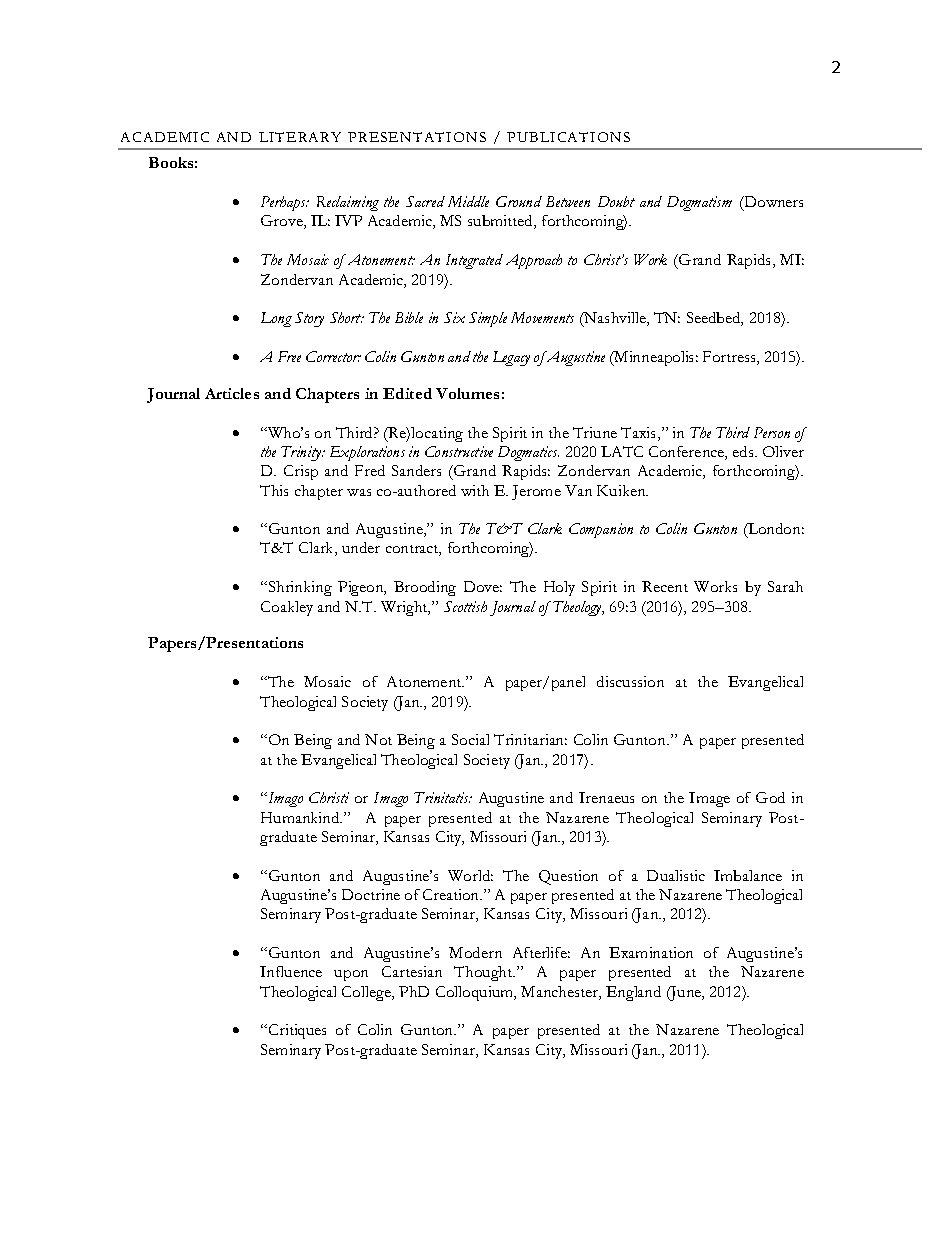 This screenshot has width=952, height=1233. Describe the element at coordinates (300, 588) in the screenshot. I see `Shrinking` at that location.
